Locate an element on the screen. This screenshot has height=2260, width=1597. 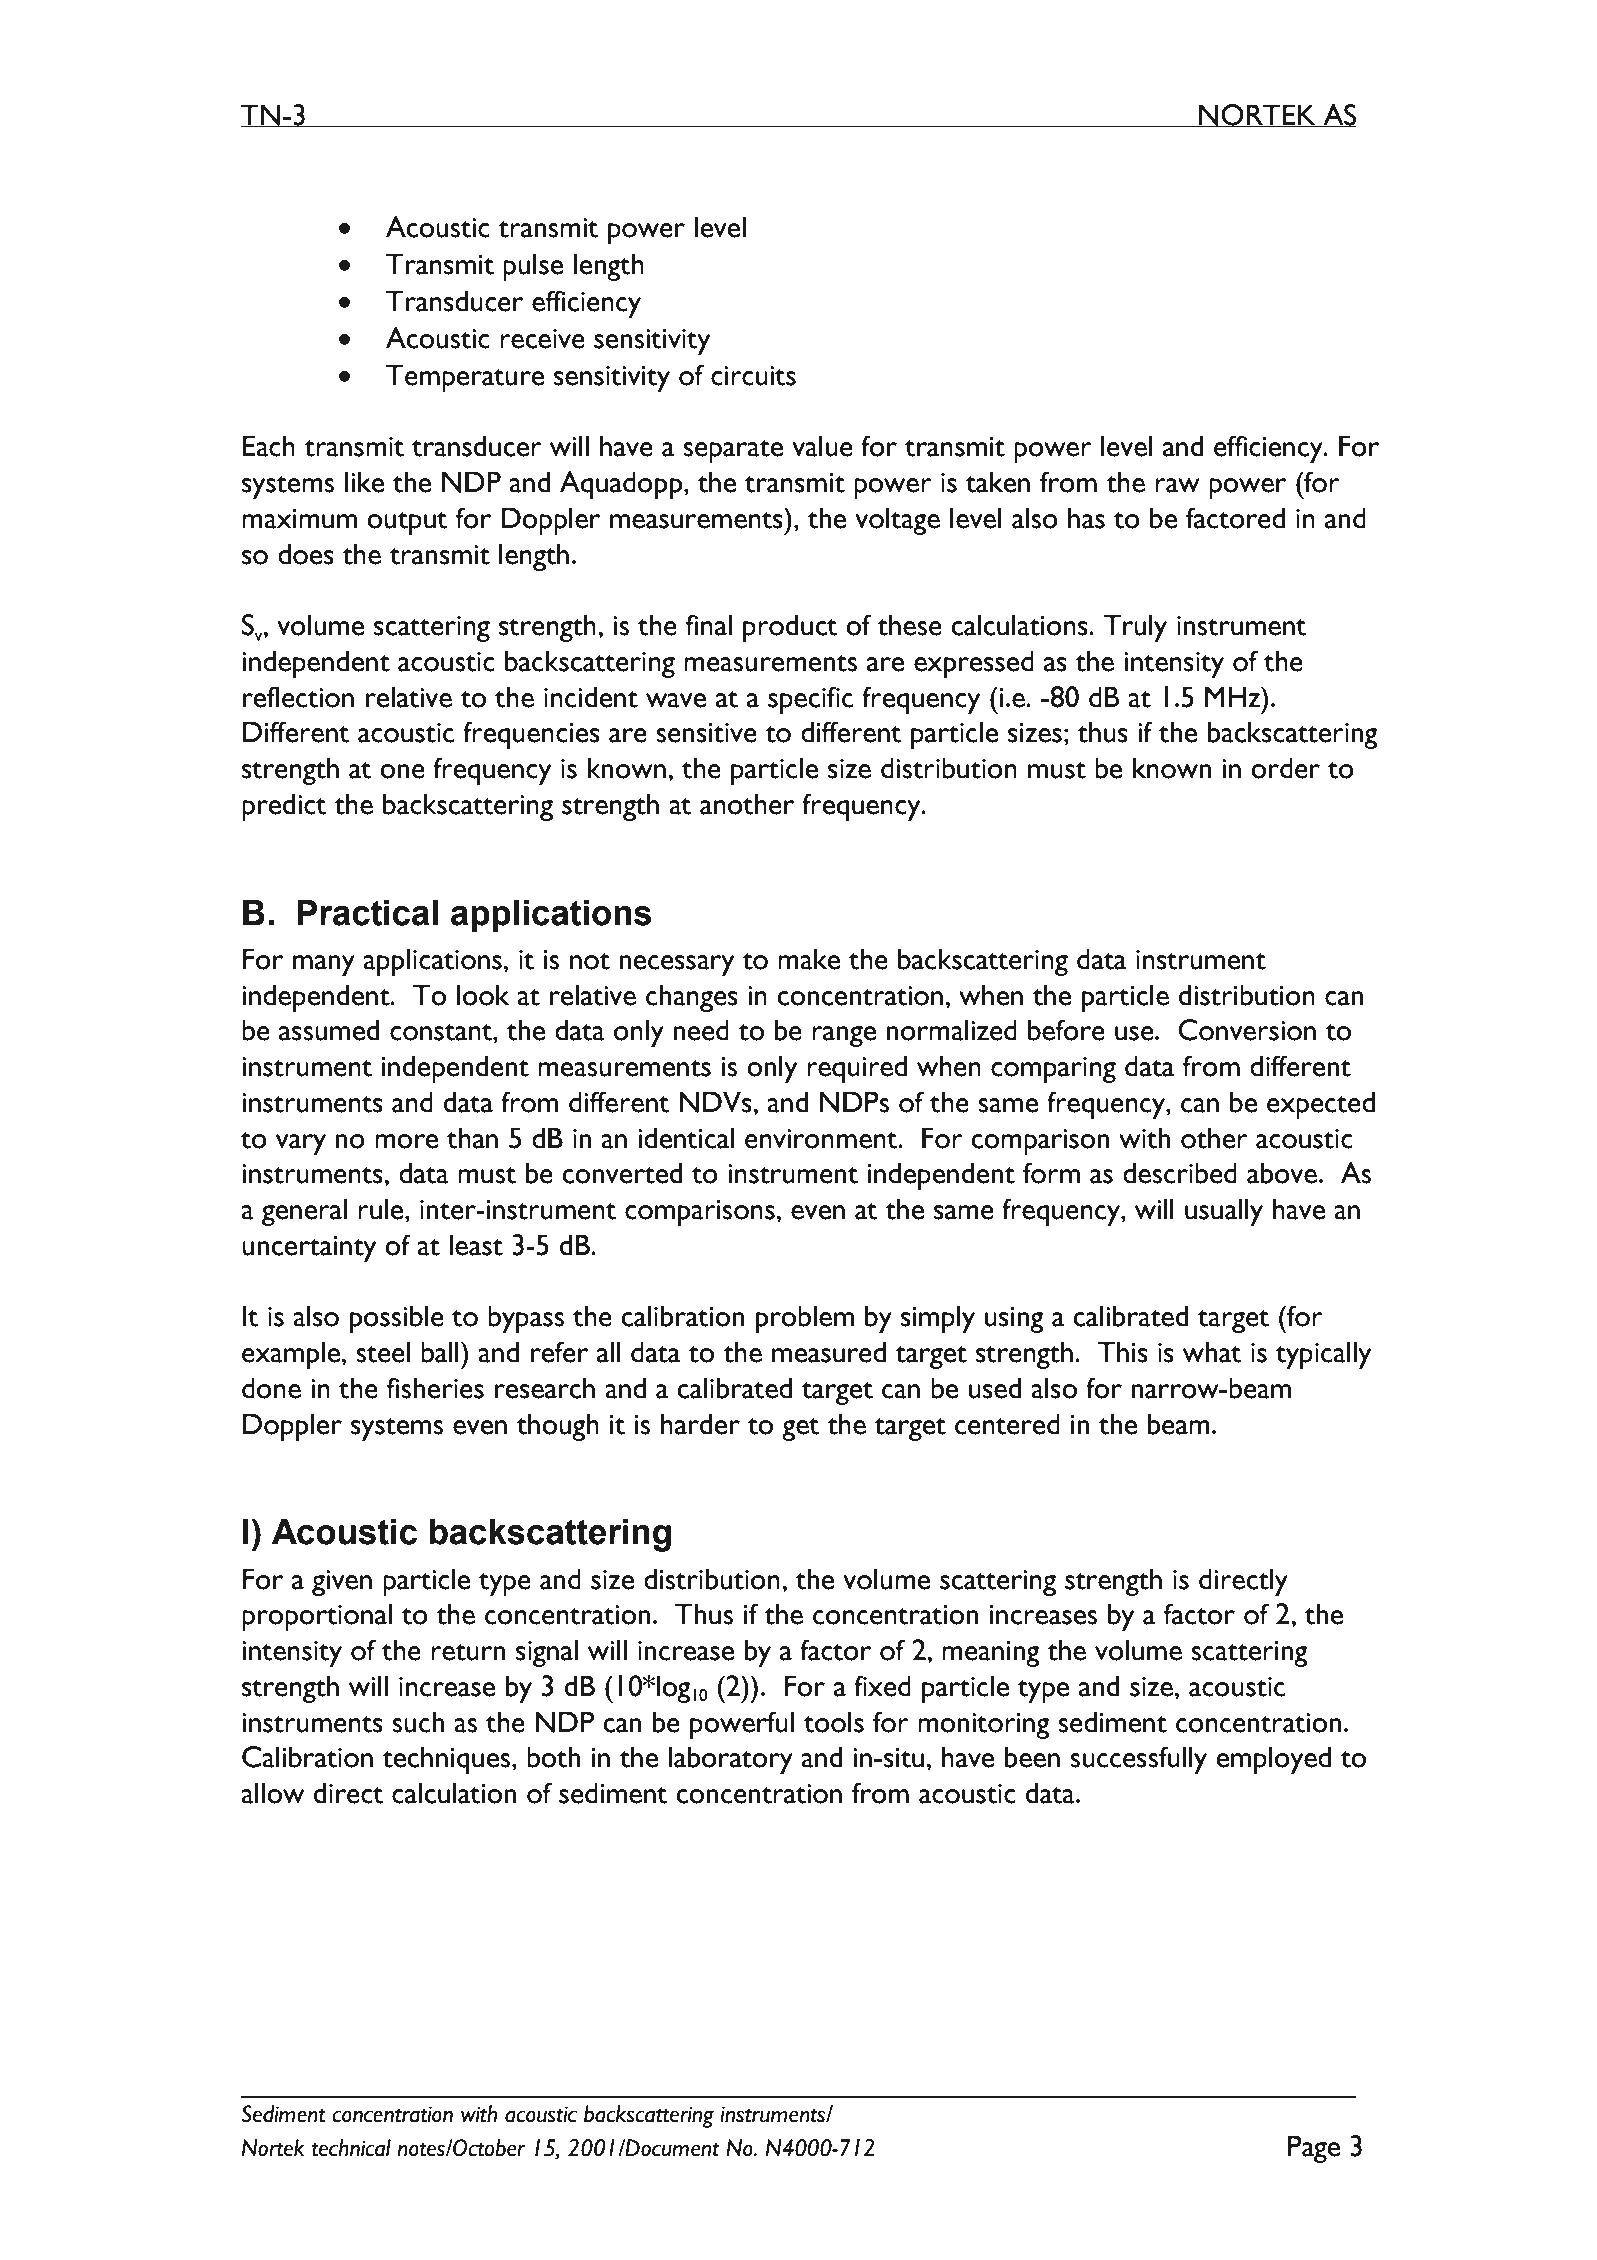
order is located at coordinates (1285, 768).
